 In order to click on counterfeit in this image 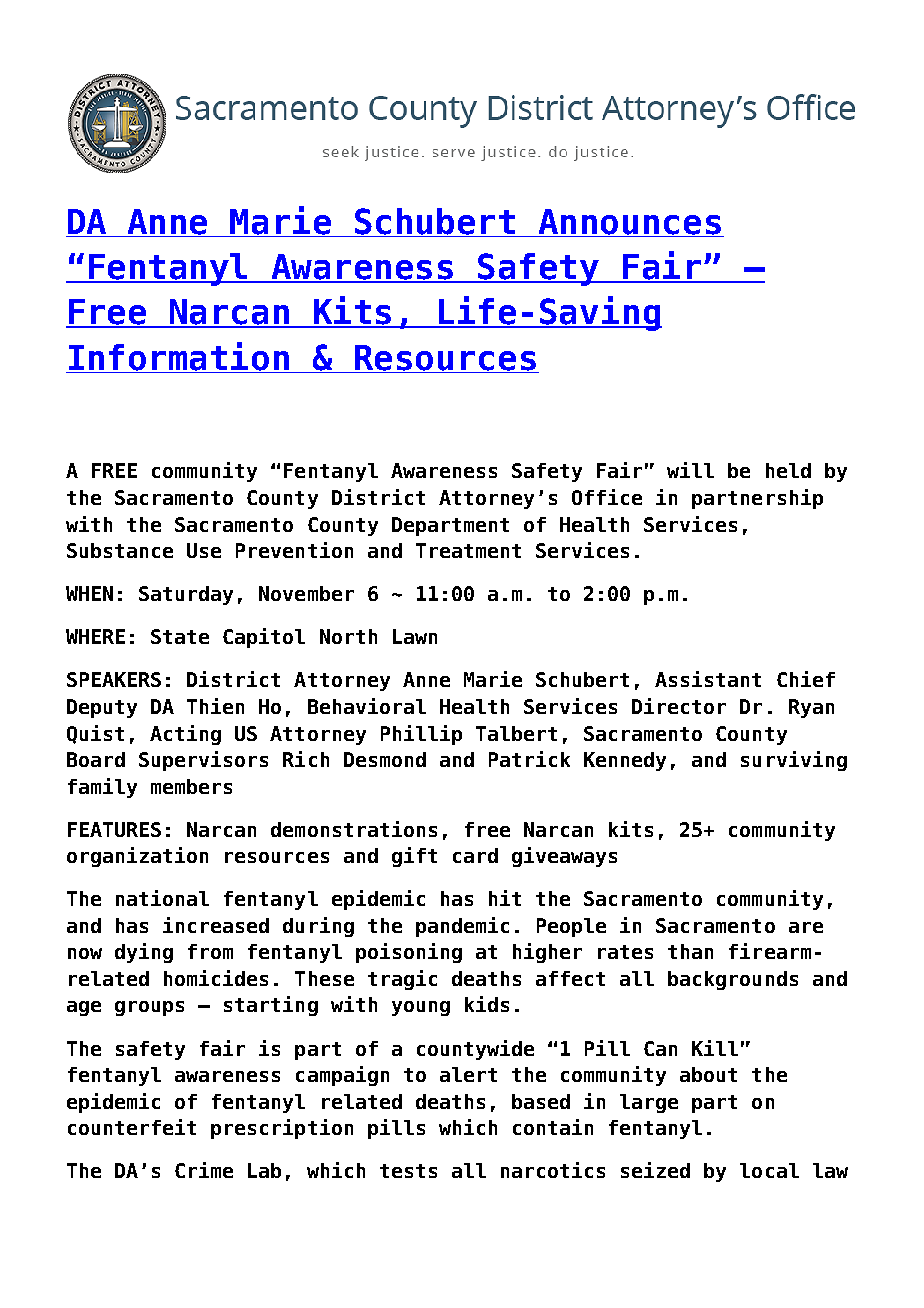, I will do `click(132, 1127)`.
